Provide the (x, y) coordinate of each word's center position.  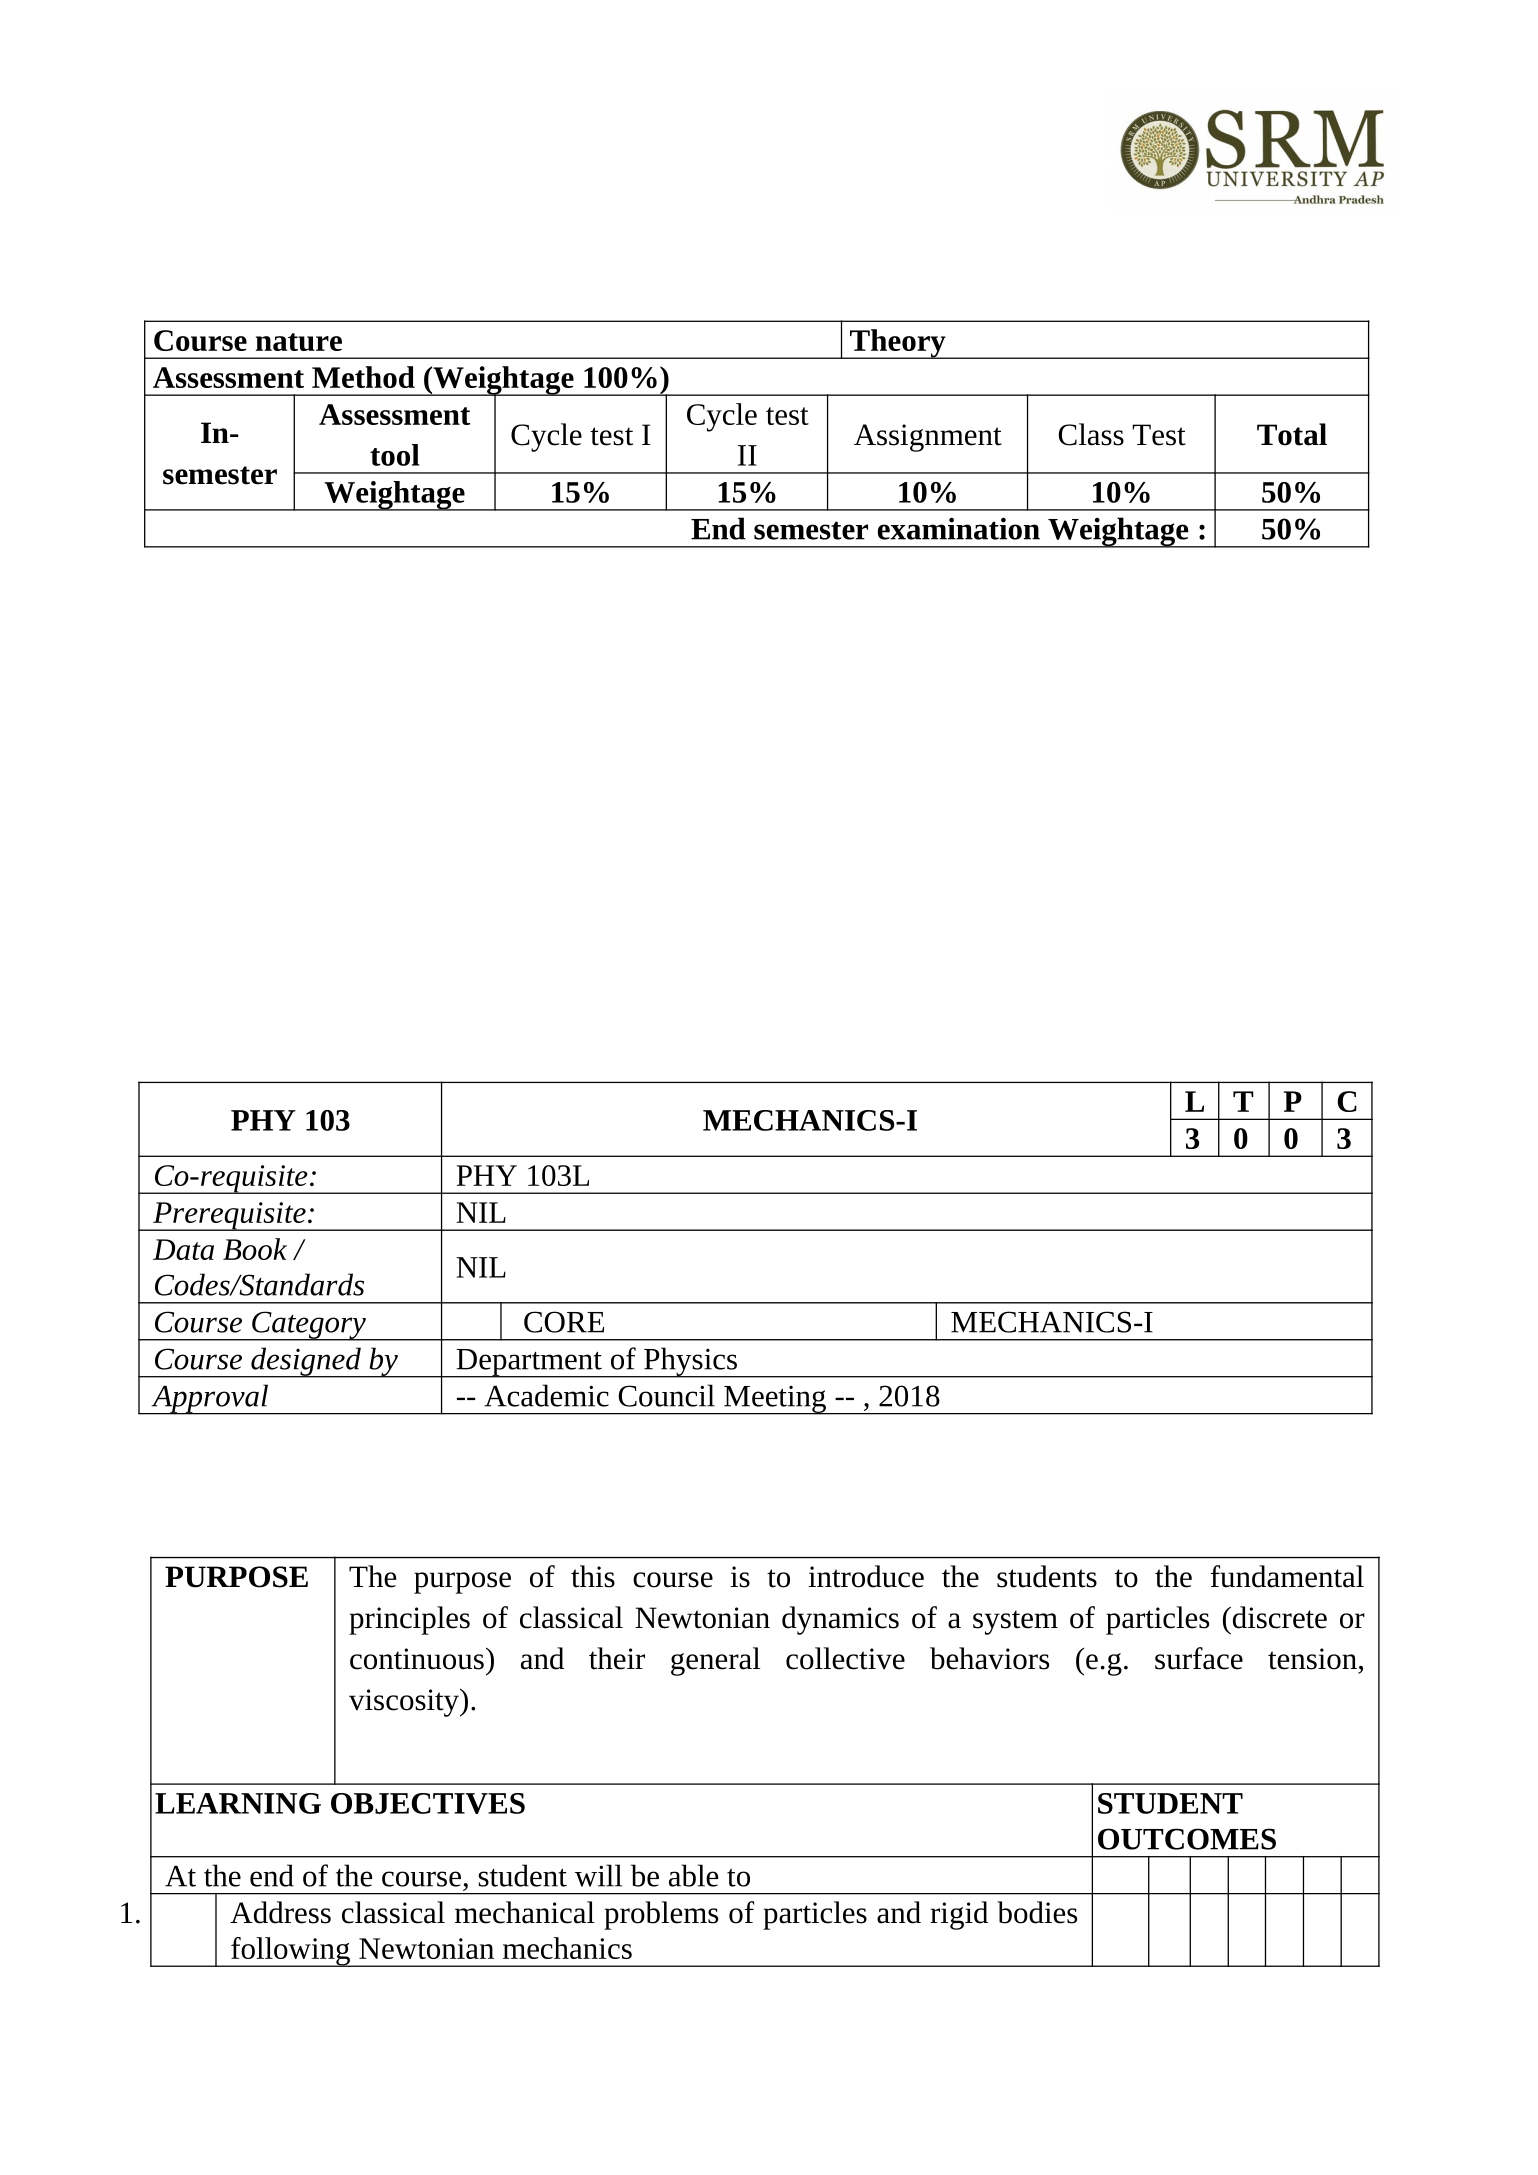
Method (363, 377)
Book (255, 1249)
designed (306, 1362)
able (693, 1875)
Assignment (928, 438)
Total (1292, 434)
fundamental (1287, 1576)
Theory (898, 344)
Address (280, 1912)
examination (959, 528)
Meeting (775, 1400)
